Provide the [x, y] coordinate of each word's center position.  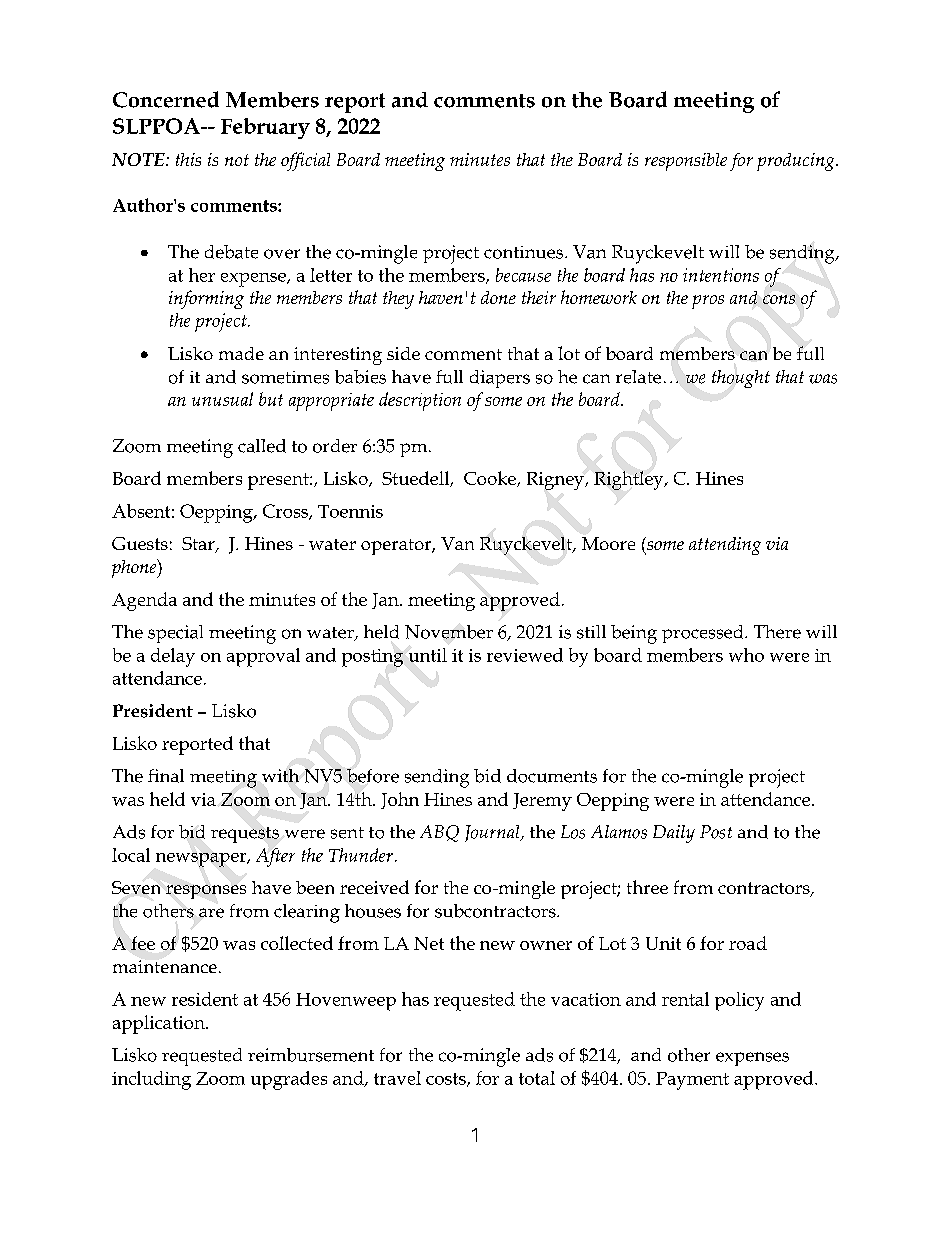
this [188, 159]
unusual [222, 399]
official [305, 161]
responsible [686, 162]
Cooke [491, 479]
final [166, 776]
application [160, 1024]
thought [741, 379]
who [746, 655]
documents [552, 776]
